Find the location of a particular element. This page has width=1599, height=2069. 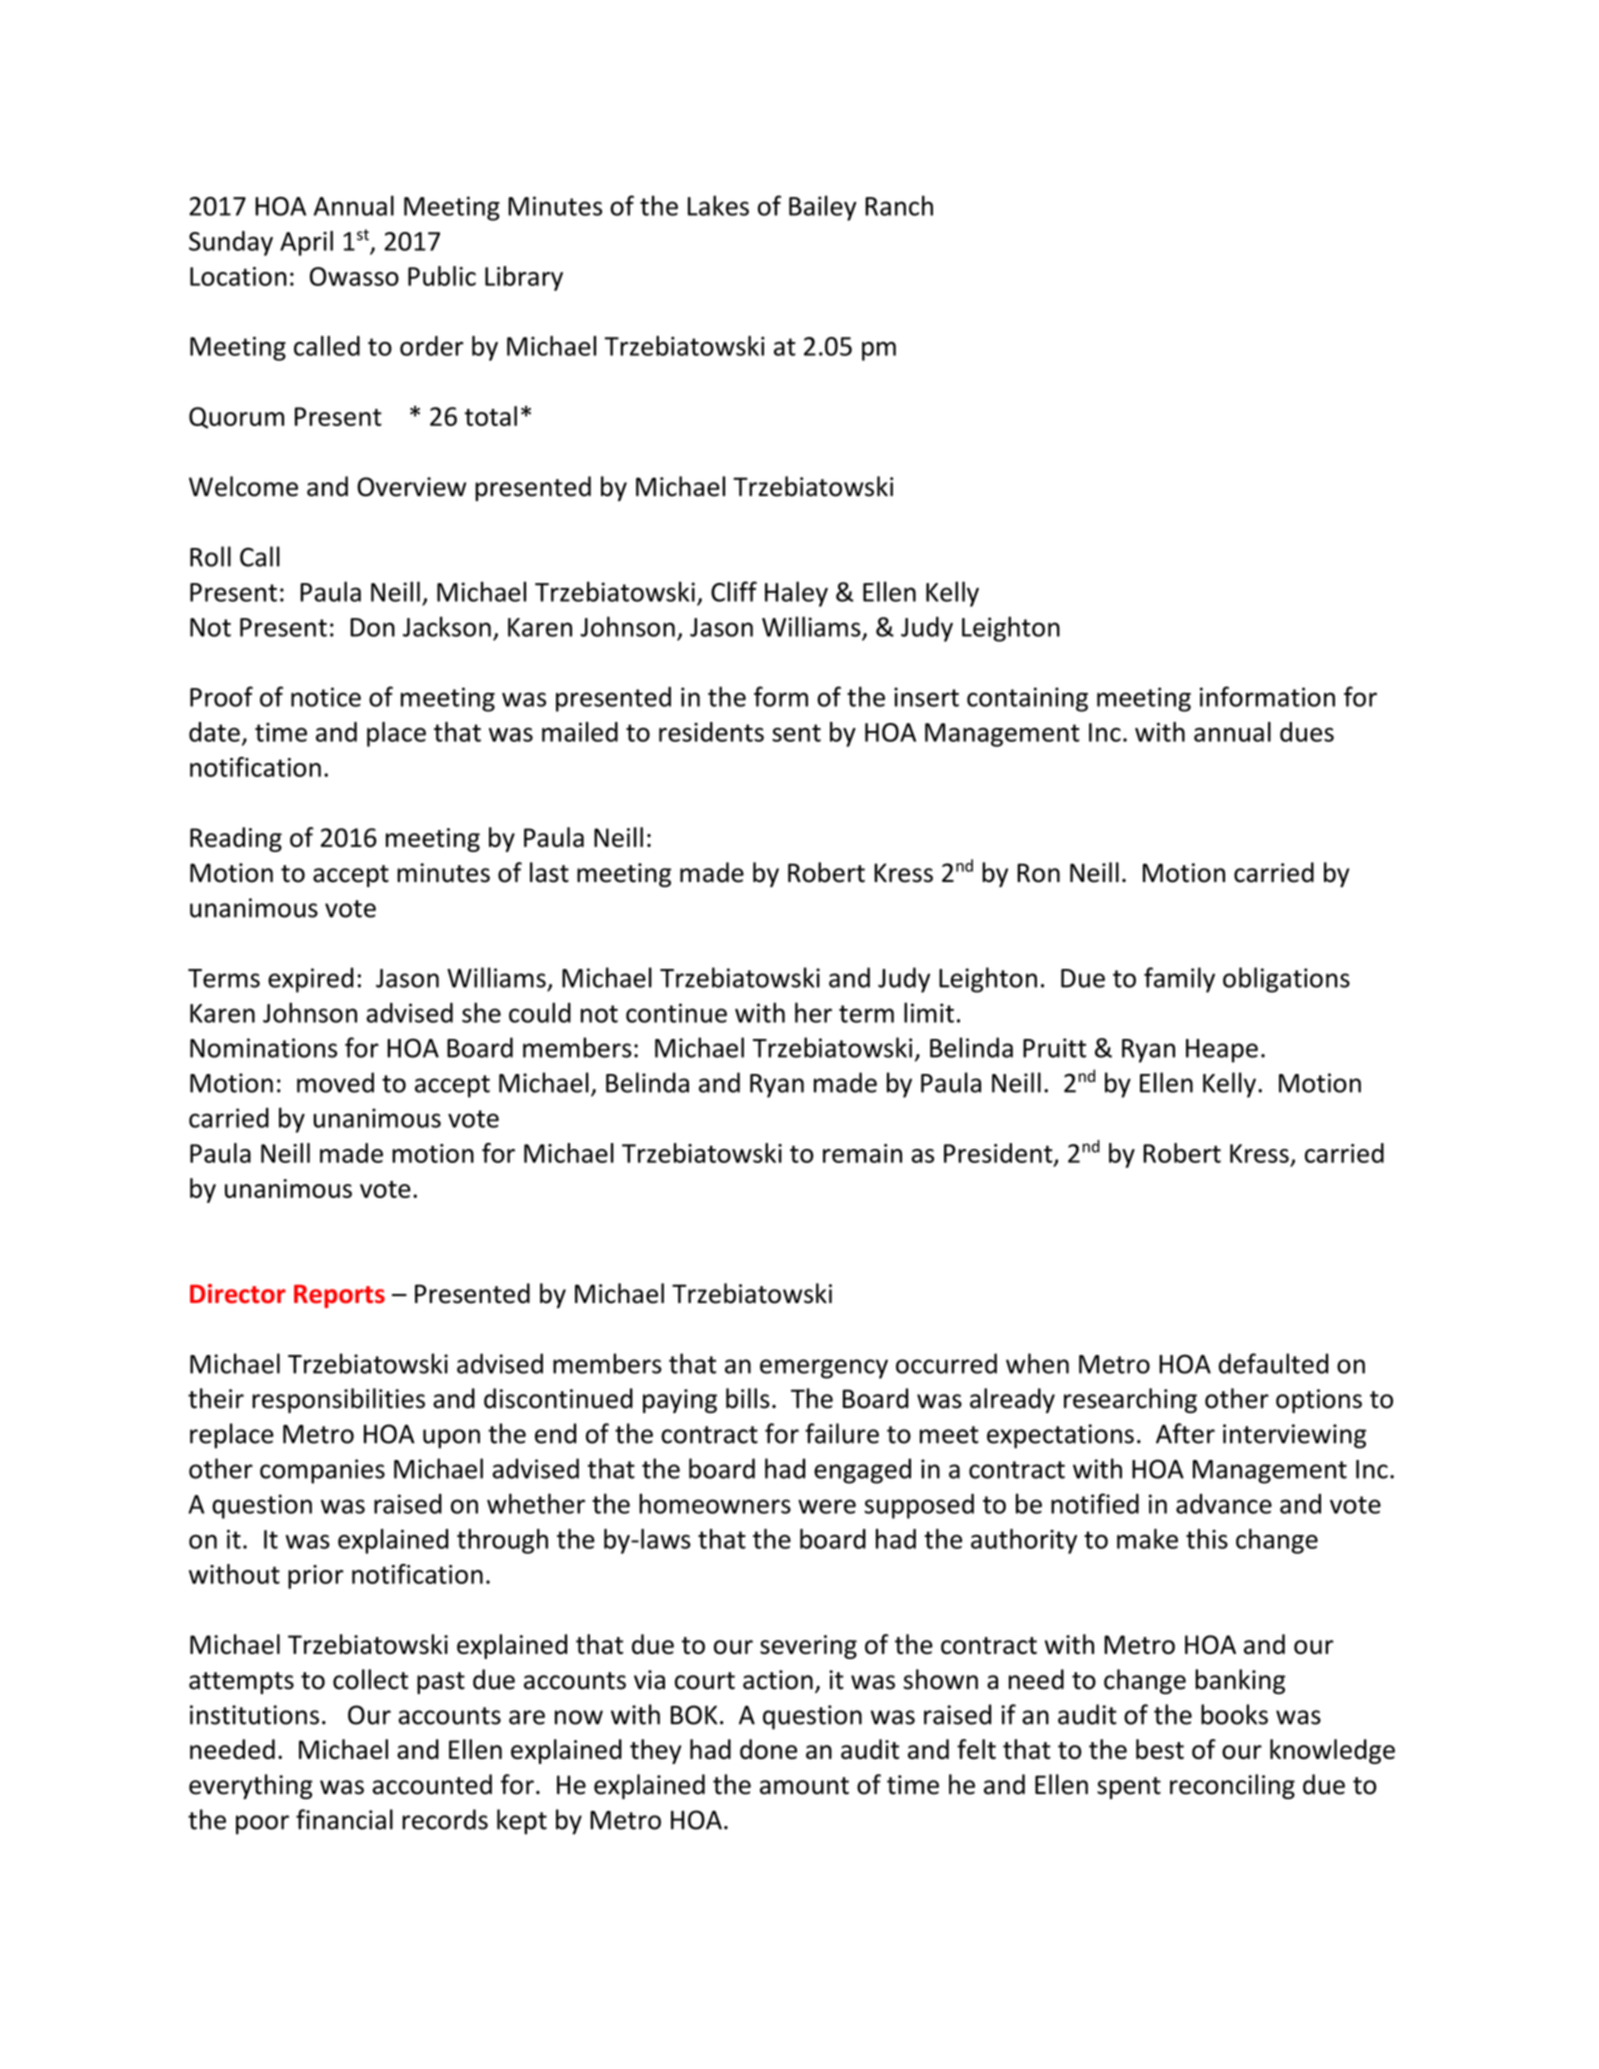

limit is located at coordinates (929, 1012).
